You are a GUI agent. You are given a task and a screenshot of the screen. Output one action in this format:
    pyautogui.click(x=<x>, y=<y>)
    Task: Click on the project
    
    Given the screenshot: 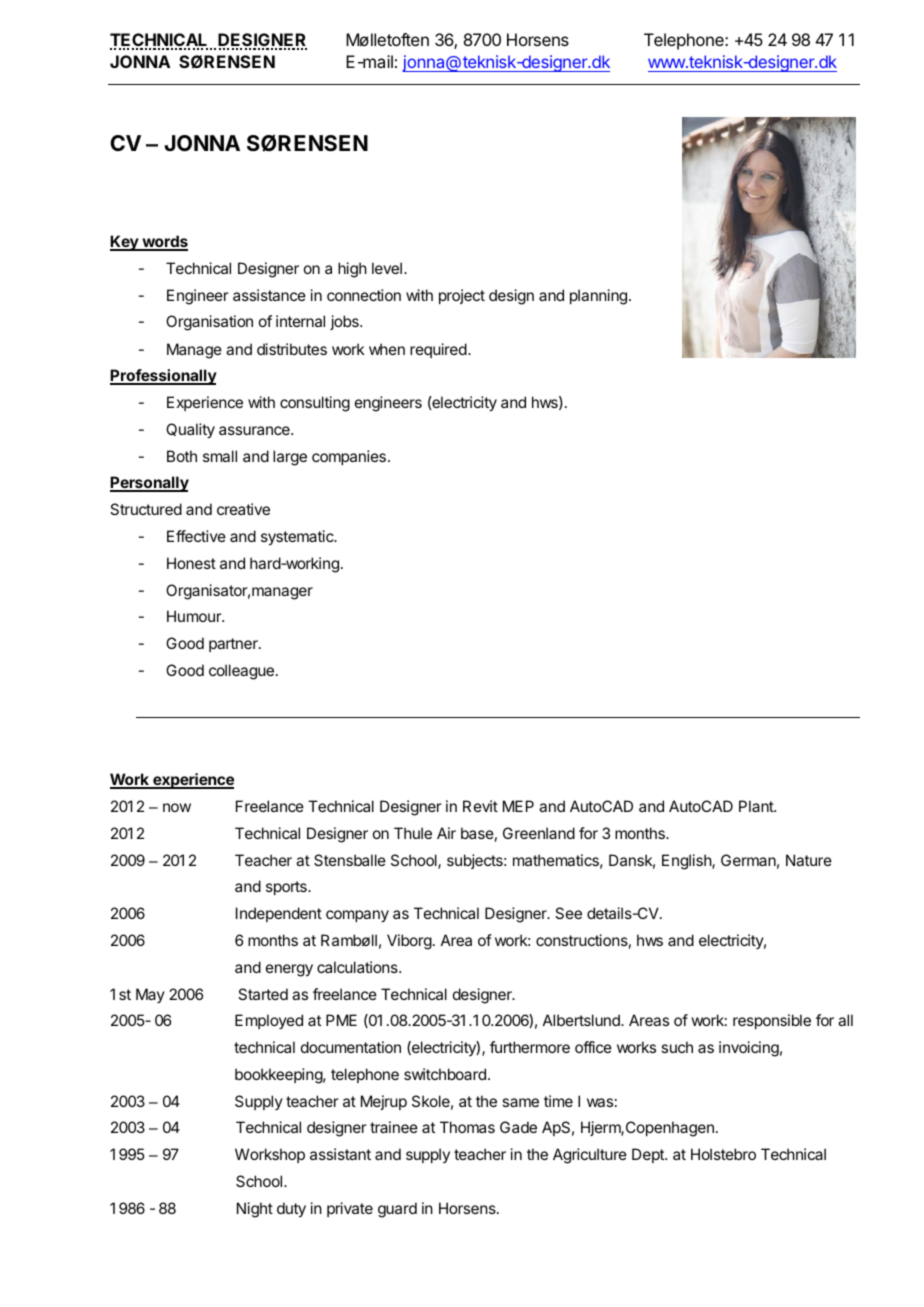 What is the action you would take?
    pyautogui.click(x=462, y=296)
